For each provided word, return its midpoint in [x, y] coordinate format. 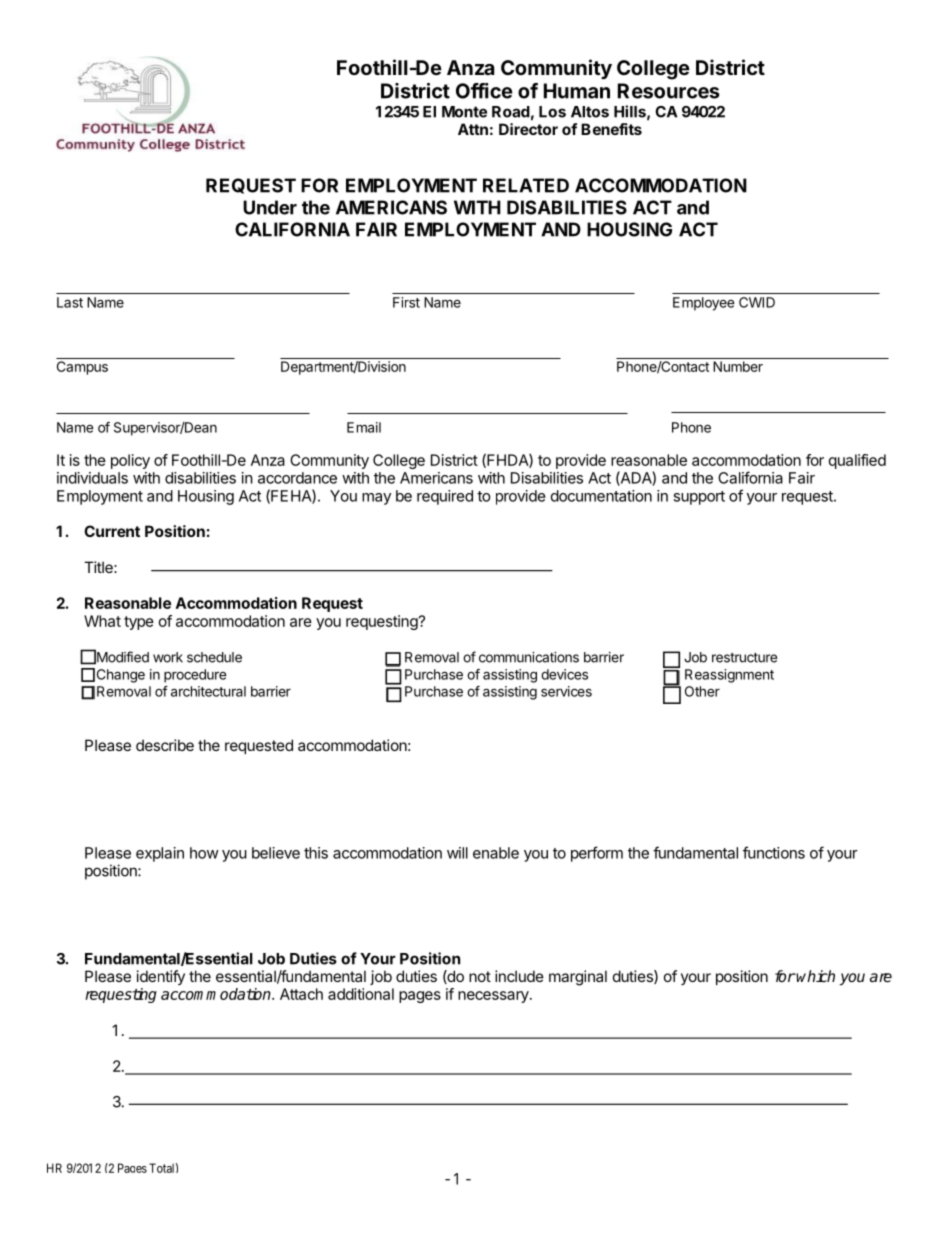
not [480, 976]
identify [161, 977]
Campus [82, 368]
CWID [757, 302]
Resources [669, 91]
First [406, 302]
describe [165, 745]
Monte [464, 112]
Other [702, 691]
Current [112, 531]
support [699, 498]
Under [270, 207]
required [445, 497]
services [566, 691]
